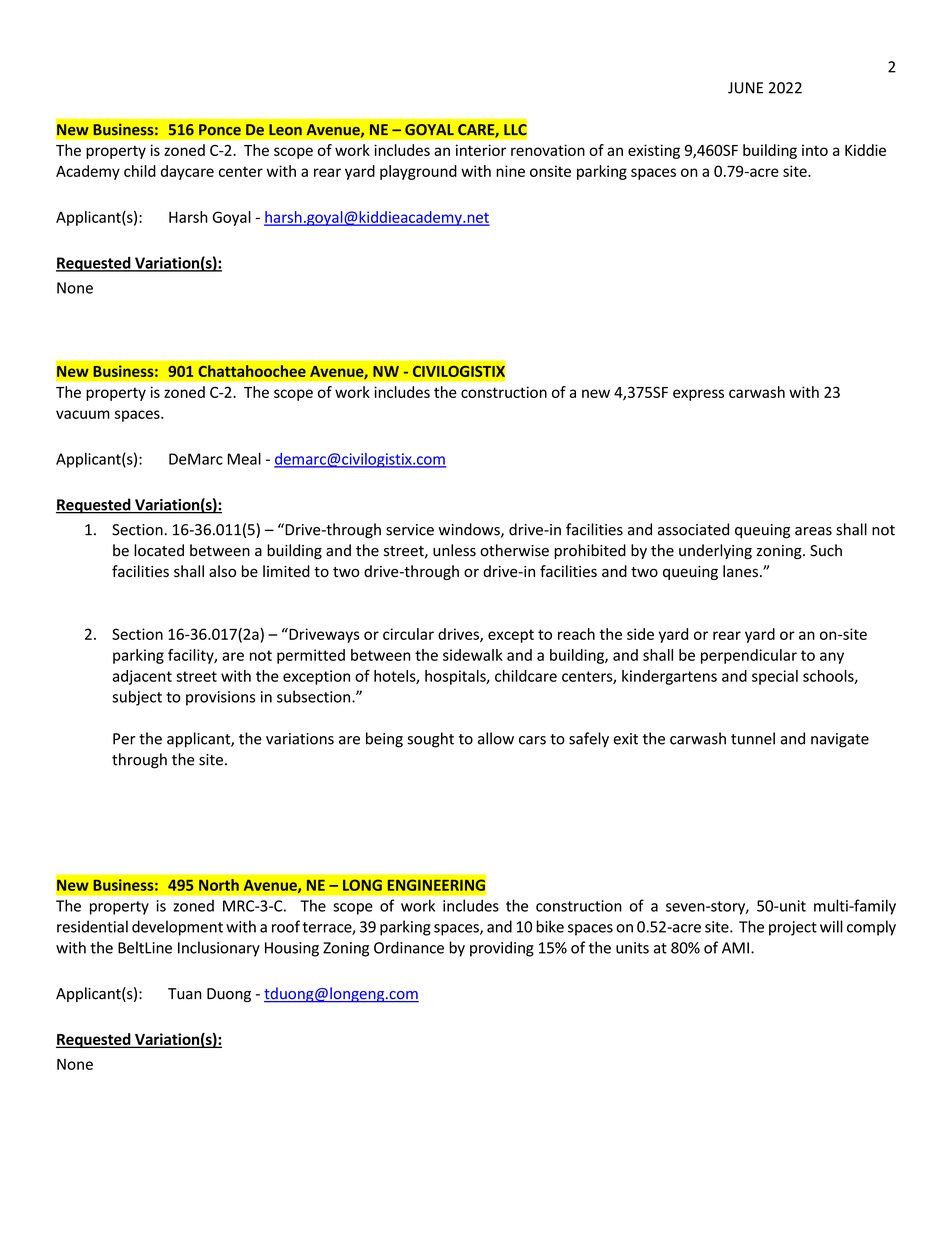 The image size is (952, 1233). Describe the element at coordinates (185, 994) in the screenshot. I see `Tuan` at that location.
